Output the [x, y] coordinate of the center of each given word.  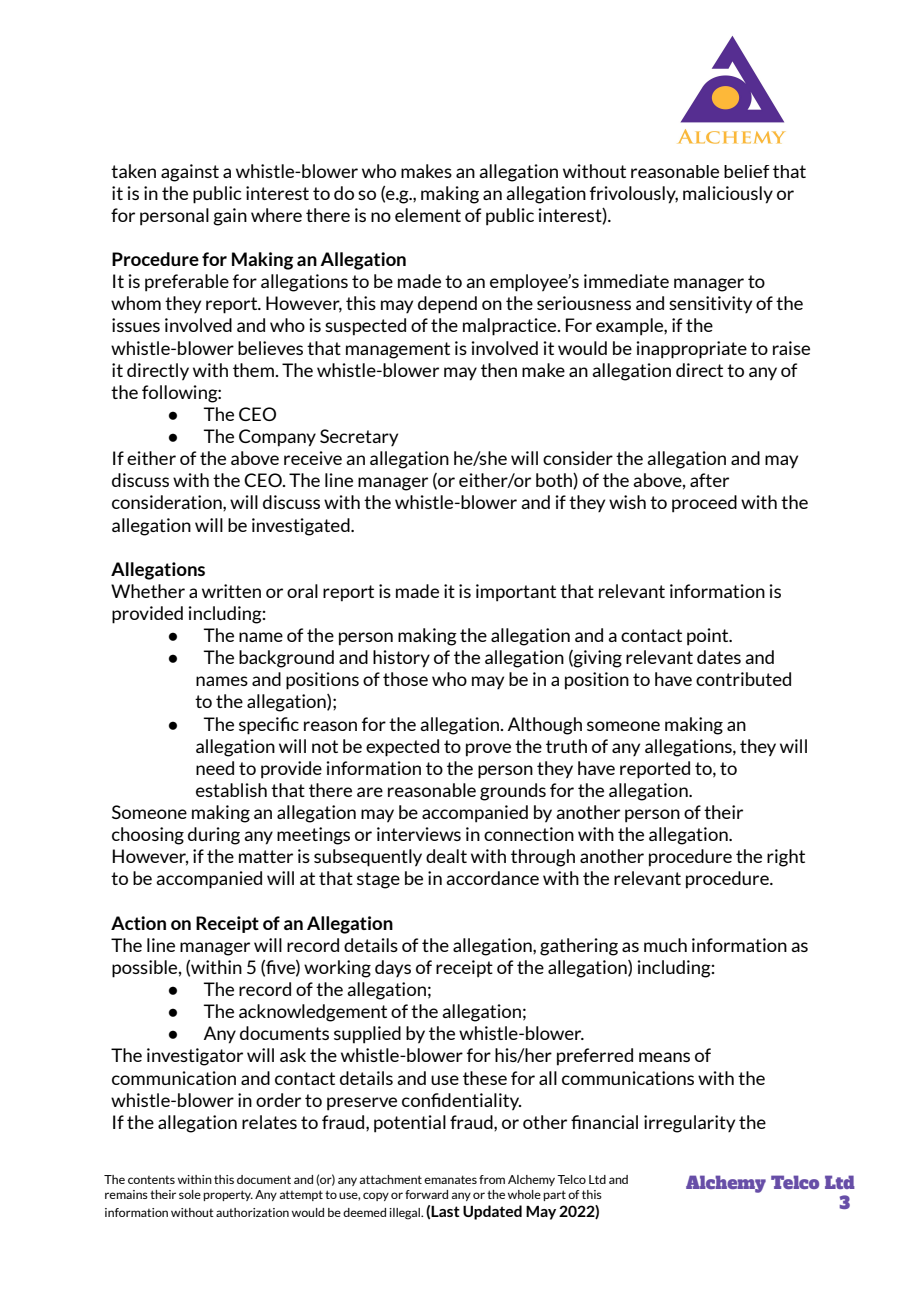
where [276, 215]
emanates [450, 1179]
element [428, 215]
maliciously [728, 195]
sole [190, 1194]
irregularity [689, 1124]
